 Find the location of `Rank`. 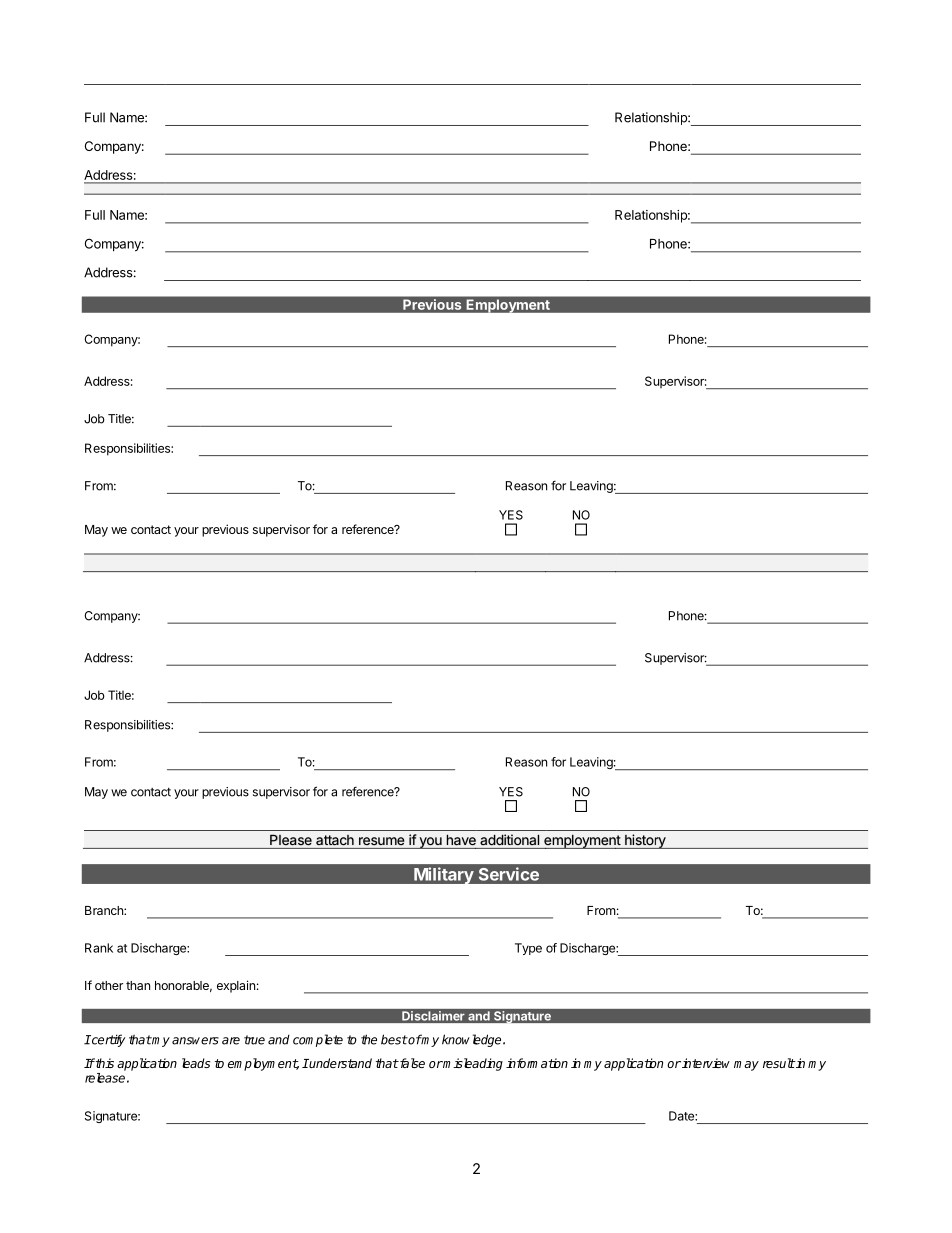

Rank is located at coordinates (99, 948).
